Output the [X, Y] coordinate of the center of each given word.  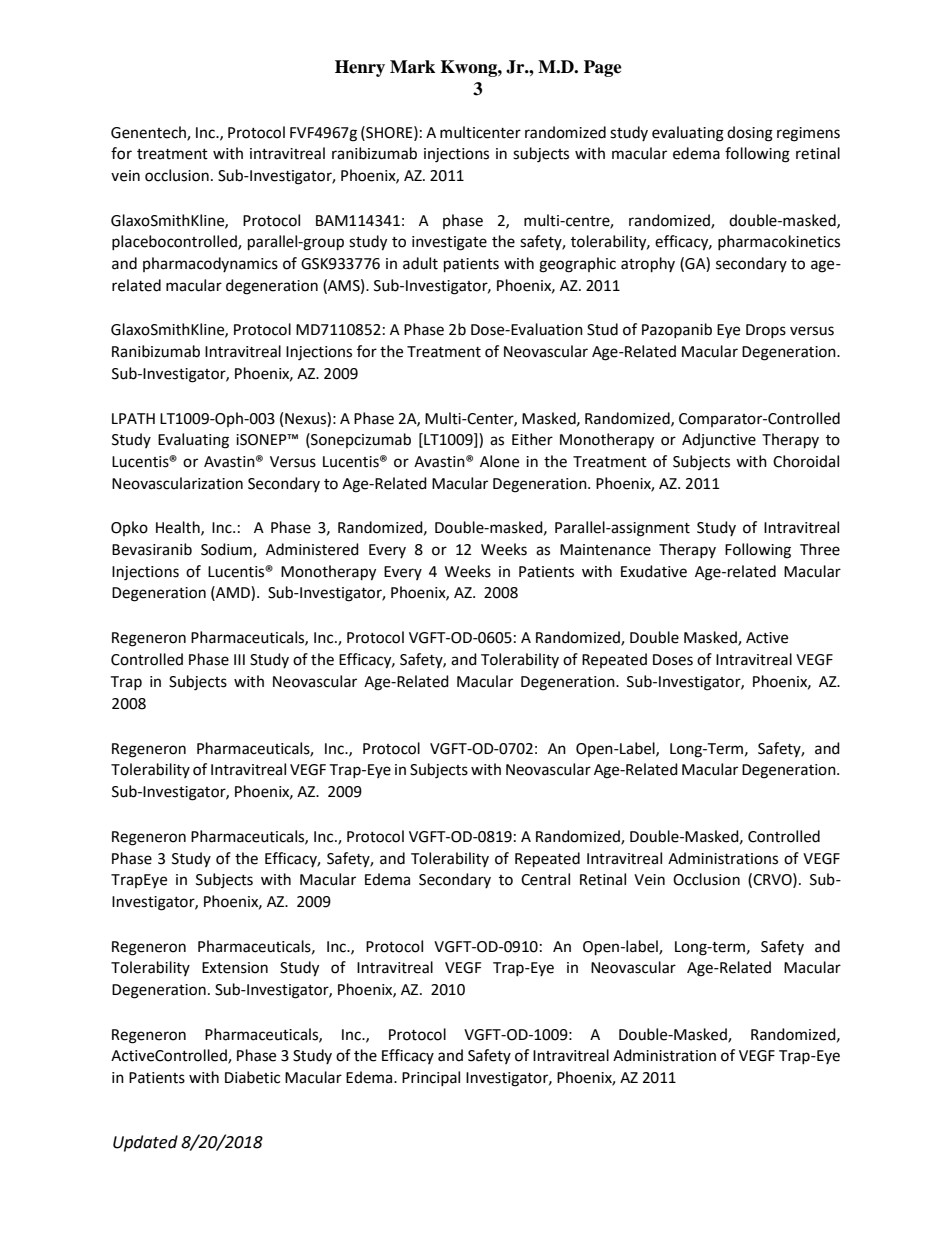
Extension [235, 968]
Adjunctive [719, 441]
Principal [431, 1078]
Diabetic [252, 1077]
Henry [360, 68]
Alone [499, 461]
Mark [412, 67]
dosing [750, 134]
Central [545, 879]
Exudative [654, 571]
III [239, 659]
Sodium [227, 550]
